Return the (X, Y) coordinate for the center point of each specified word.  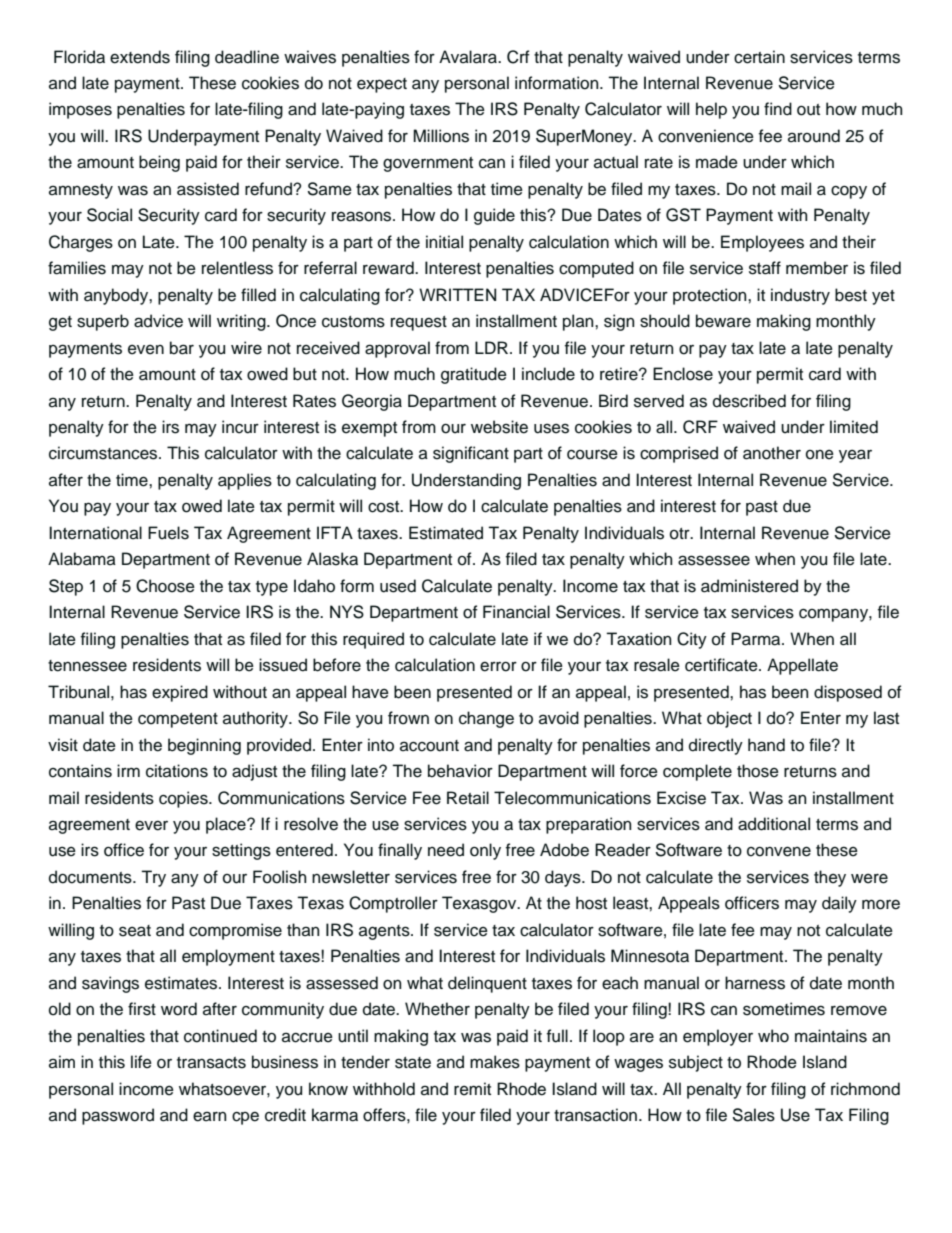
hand (766, 745)
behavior (460, 771)
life (141, 1062)
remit (472, 1089)
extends (140, 57)
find (778, 109)
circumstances (104, 453)
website (499, 427)
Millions (441, 136)
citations (177, 771)
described (749, 401)
